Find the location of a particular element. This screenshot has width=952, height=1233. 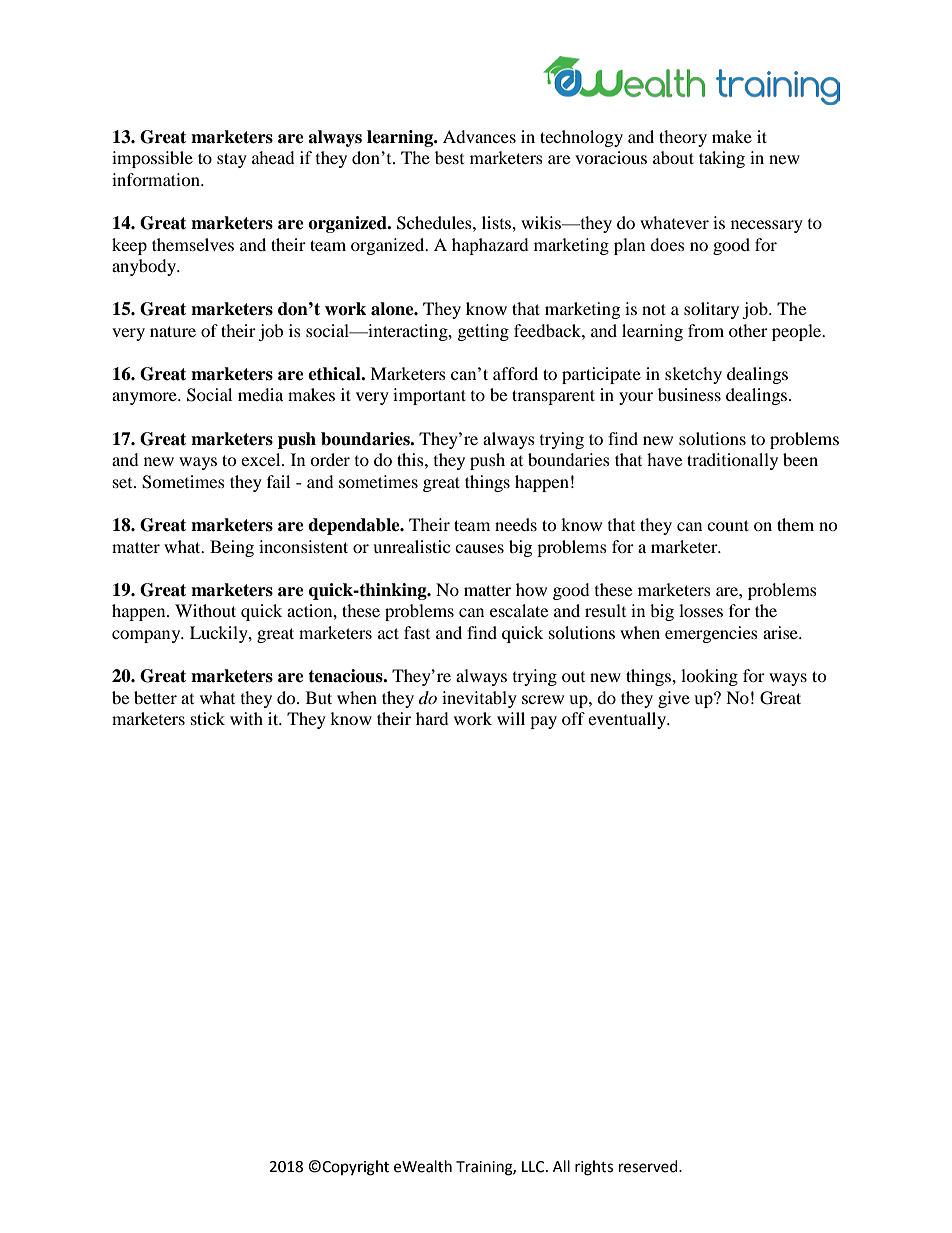

taking is located at coordinates (722, 159).
